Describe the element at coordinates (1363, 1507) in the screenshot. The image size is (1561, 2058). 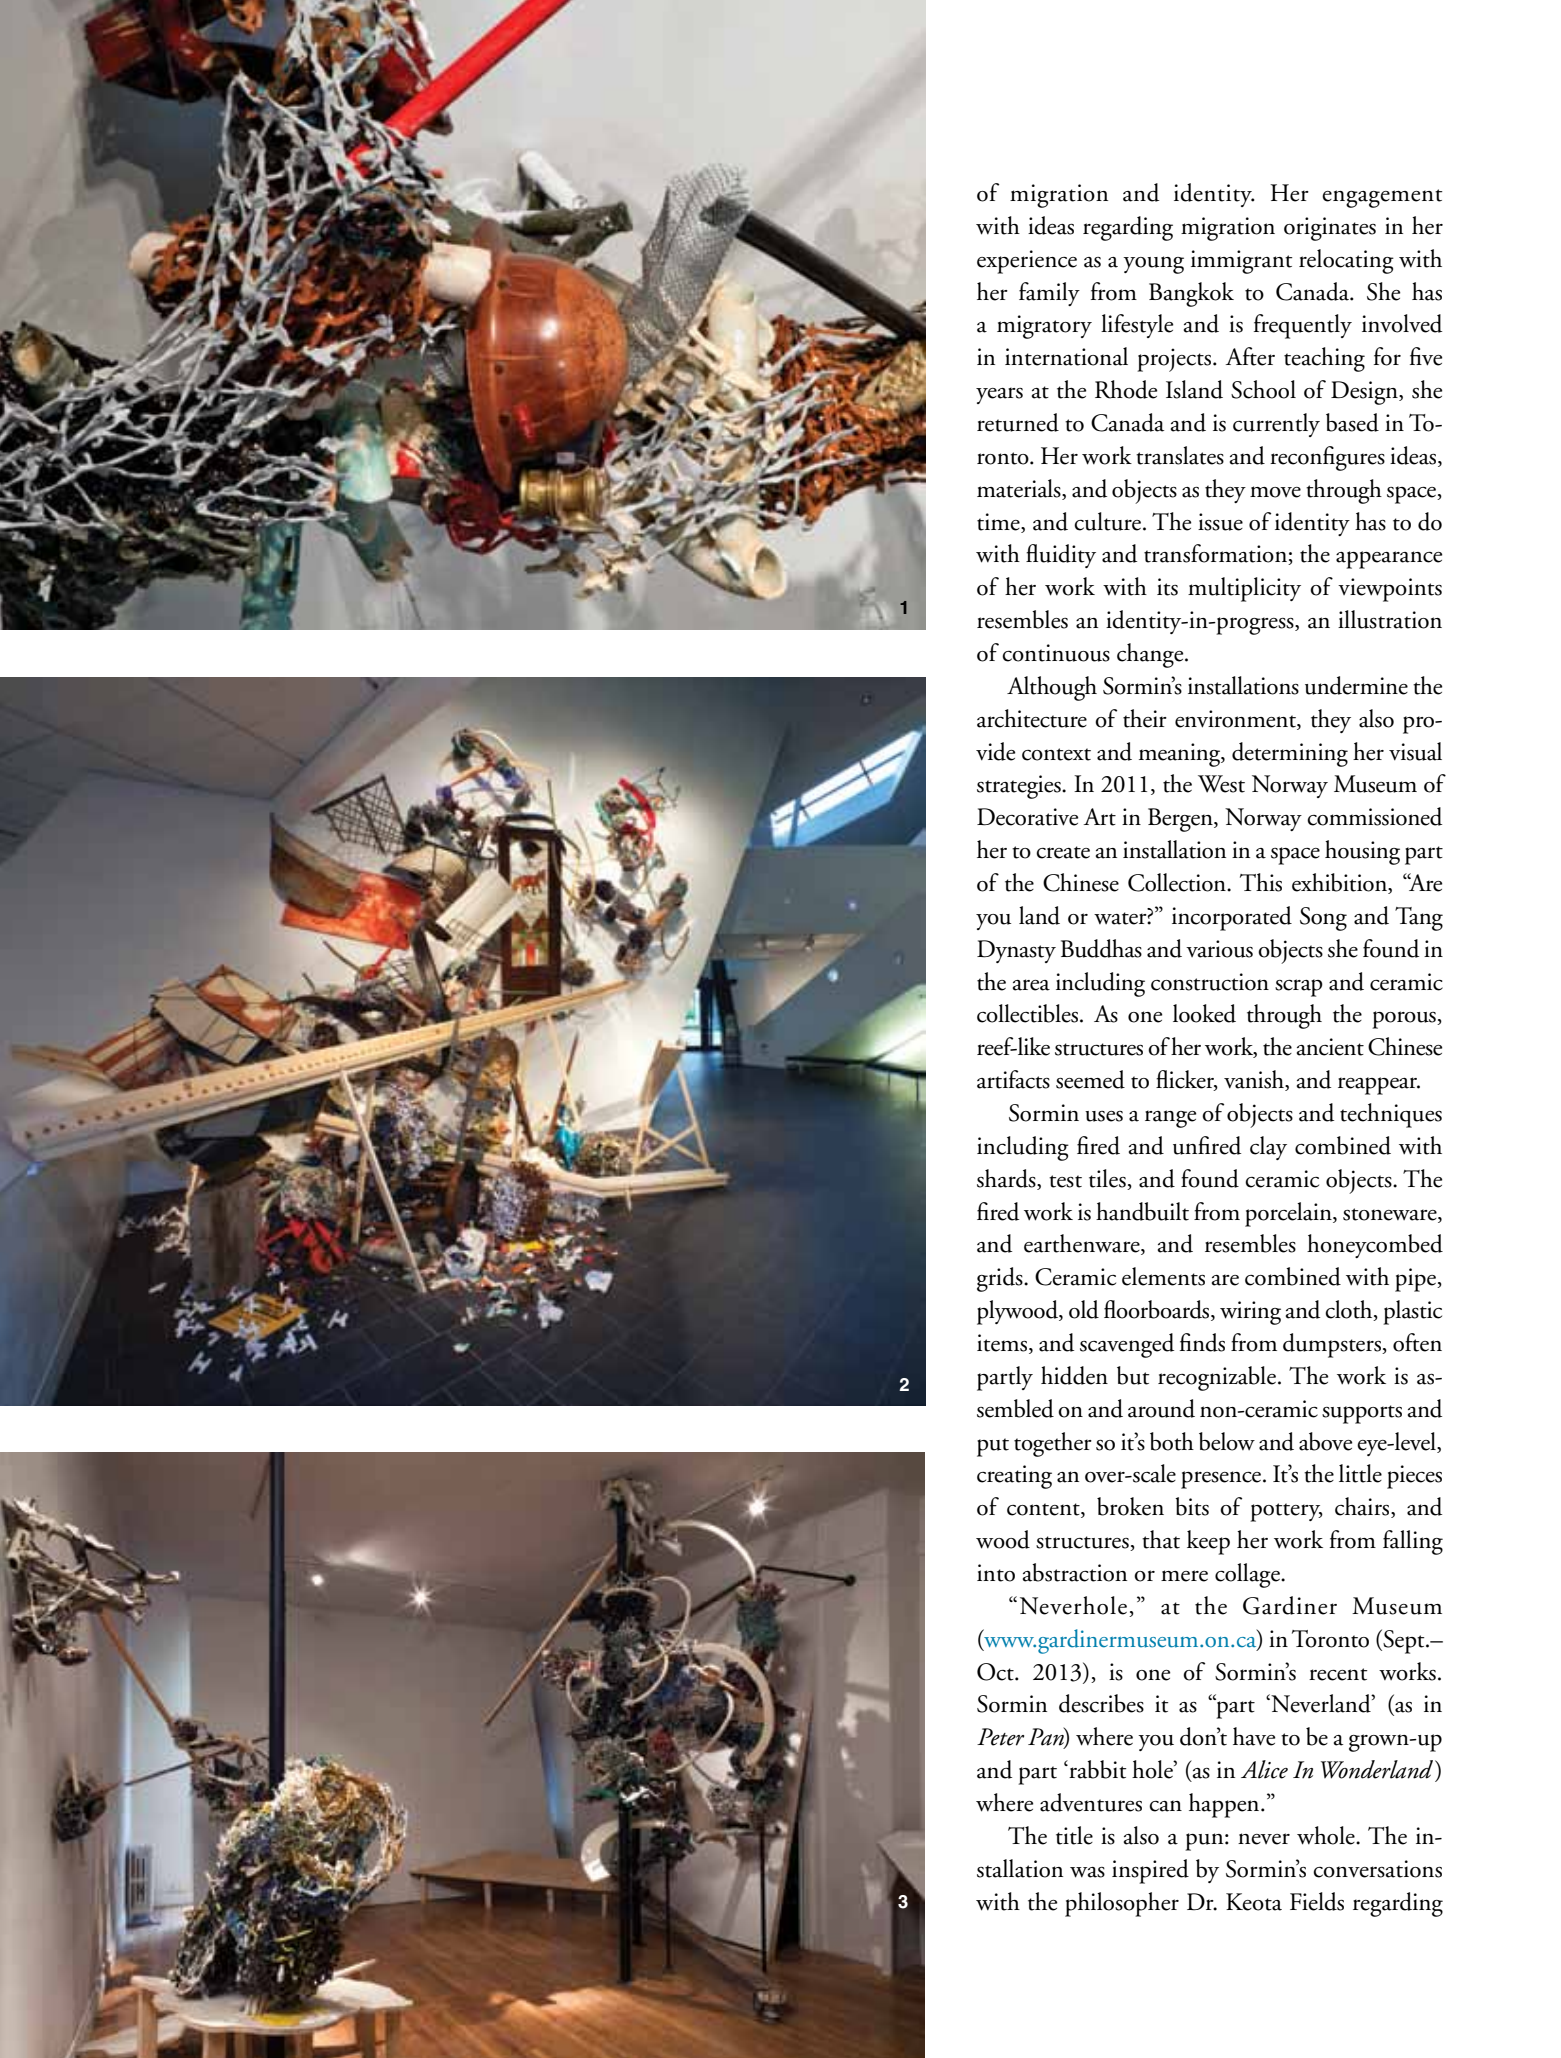
I see `chairs` at that location.
